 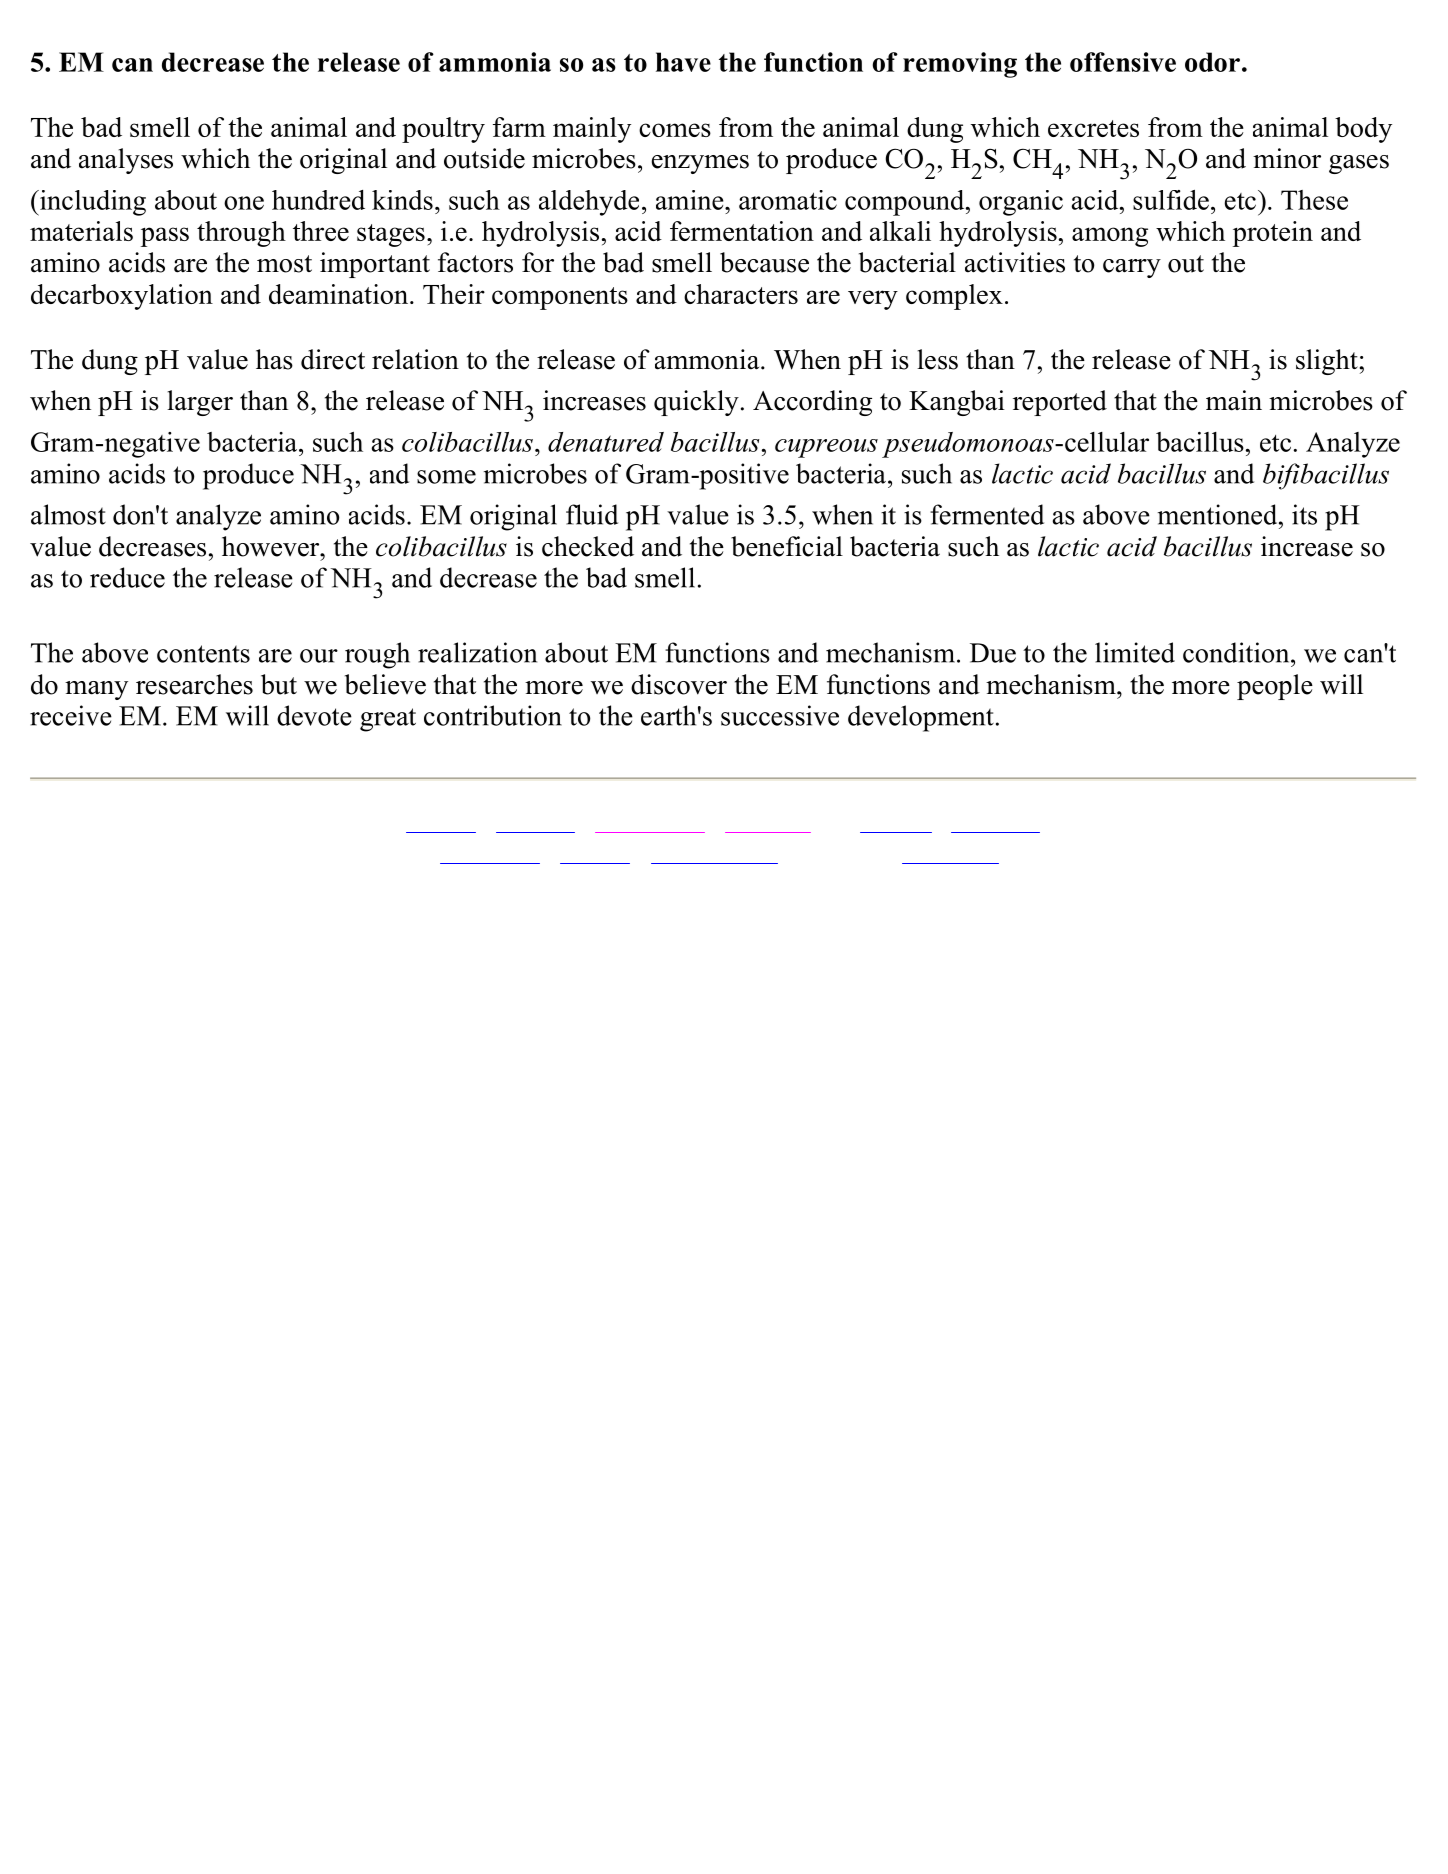 What do you see at coordinates (1212, 62) in the screenshot?
I see `odor` at bounding box center [1212, 62].
